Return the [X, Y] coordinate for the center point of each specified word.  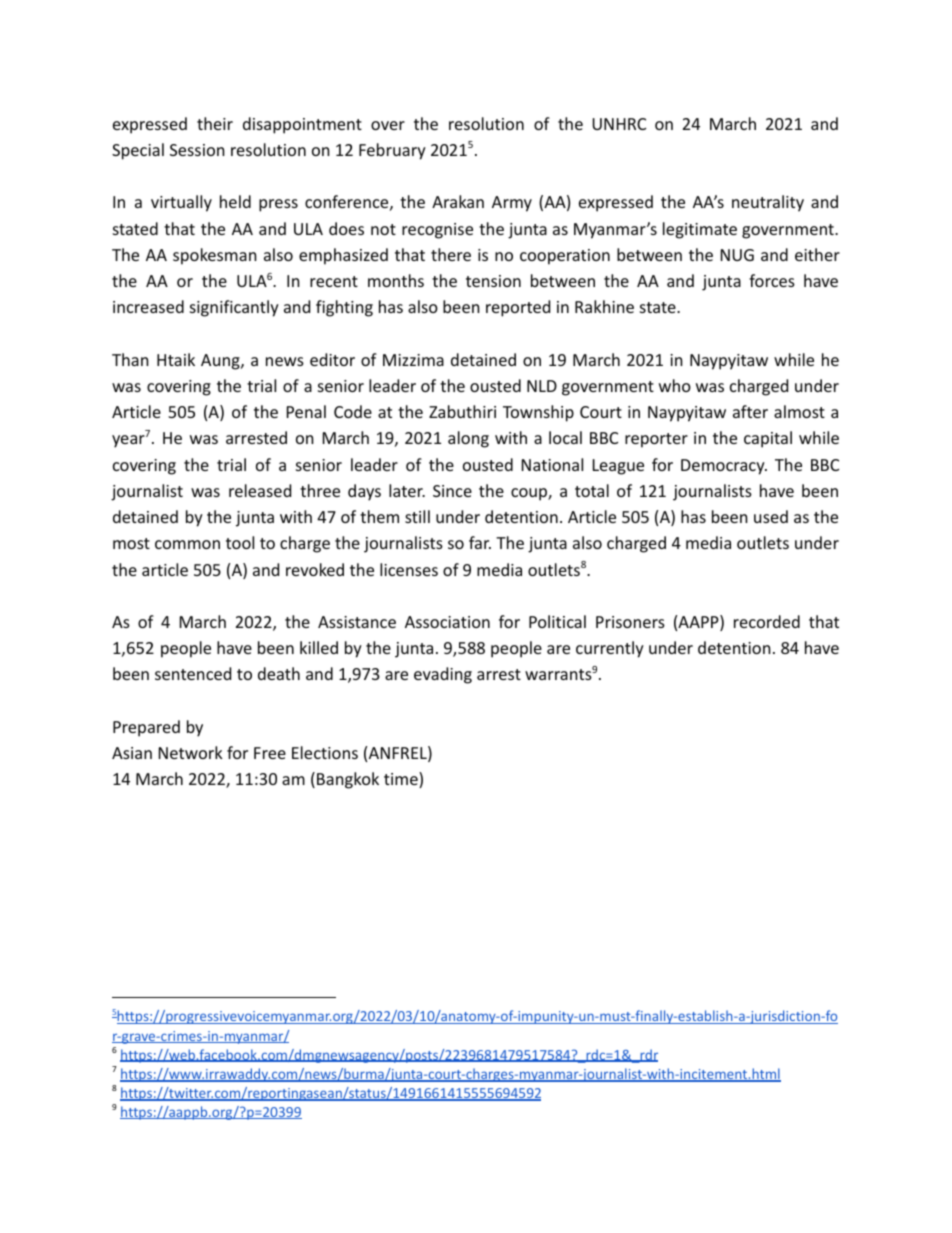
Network [191, 752]
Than [130, 359]
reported [518, 308]
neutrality [768, 203]
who [675, 385]
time [402, 780]
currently [610, 649]
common [187, 544]
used [771, 516]
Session [197, 150]
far [480, 542]
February [392, 151]
